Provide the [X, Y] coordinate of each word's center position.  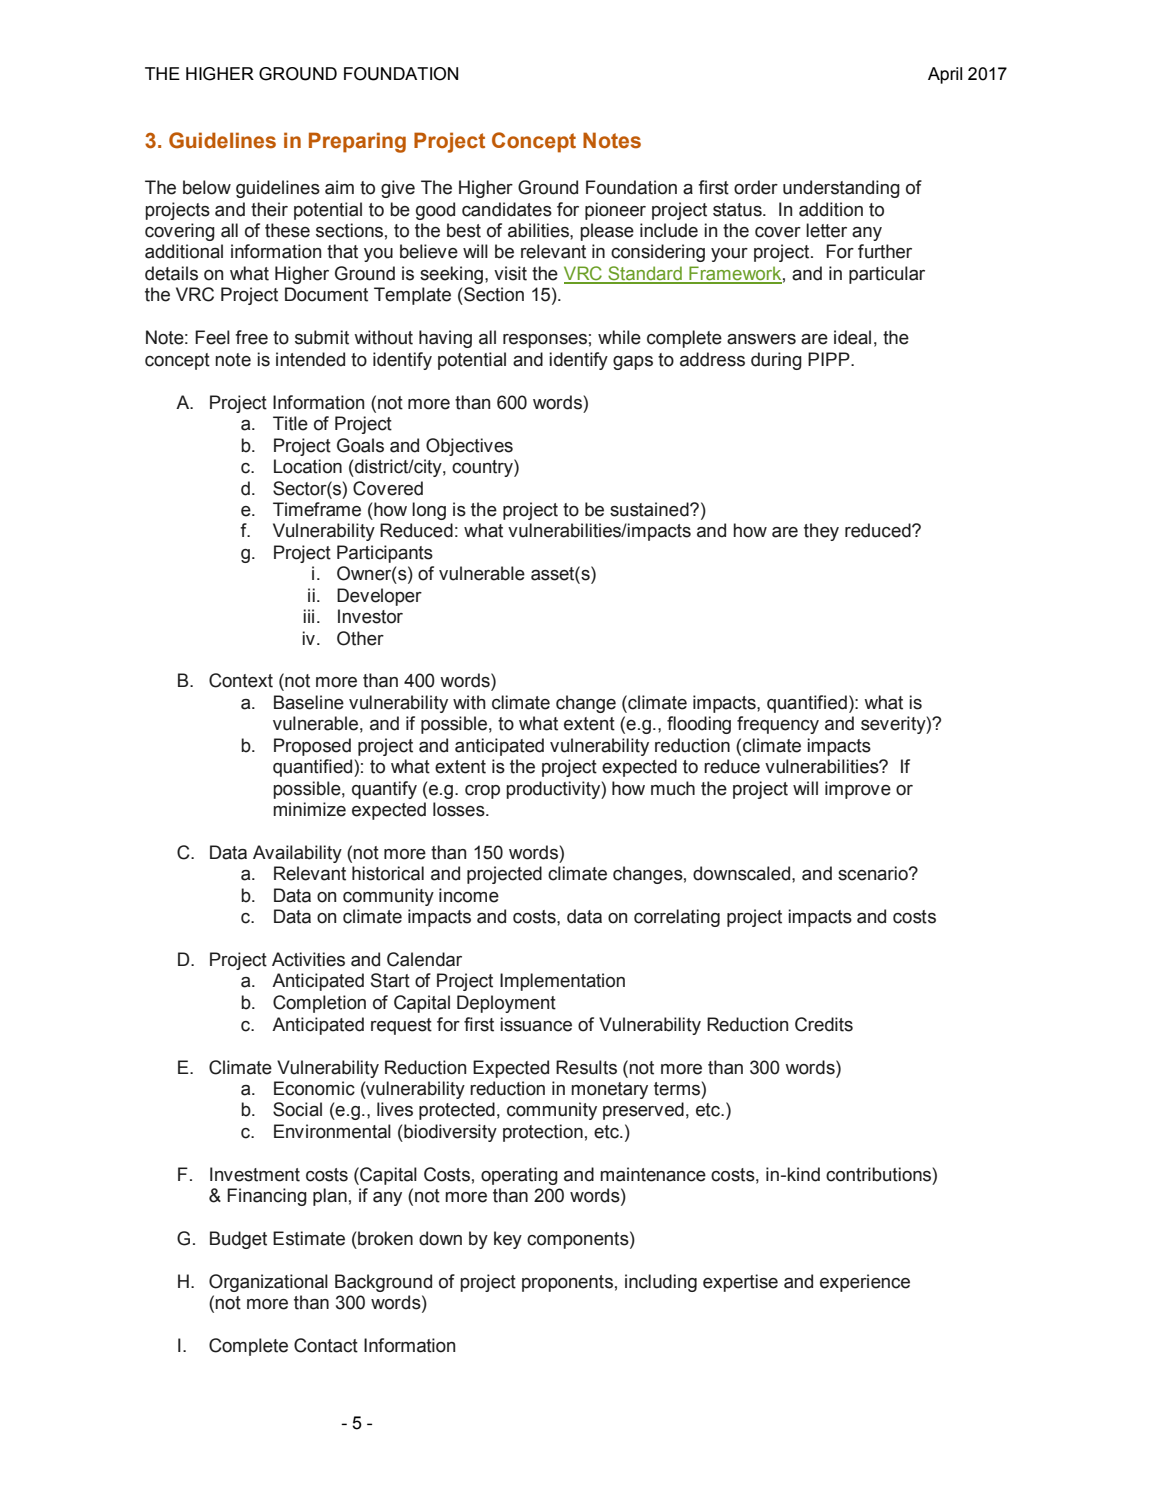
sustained [650, 509]
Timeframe [317, 509]
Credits [824, 1024]
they [821, 532]
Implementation [562, 982]
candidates [507, 209]
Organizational [268, 1283]
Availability [297, 854]
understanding [841, 189]
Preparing [357, 142]
